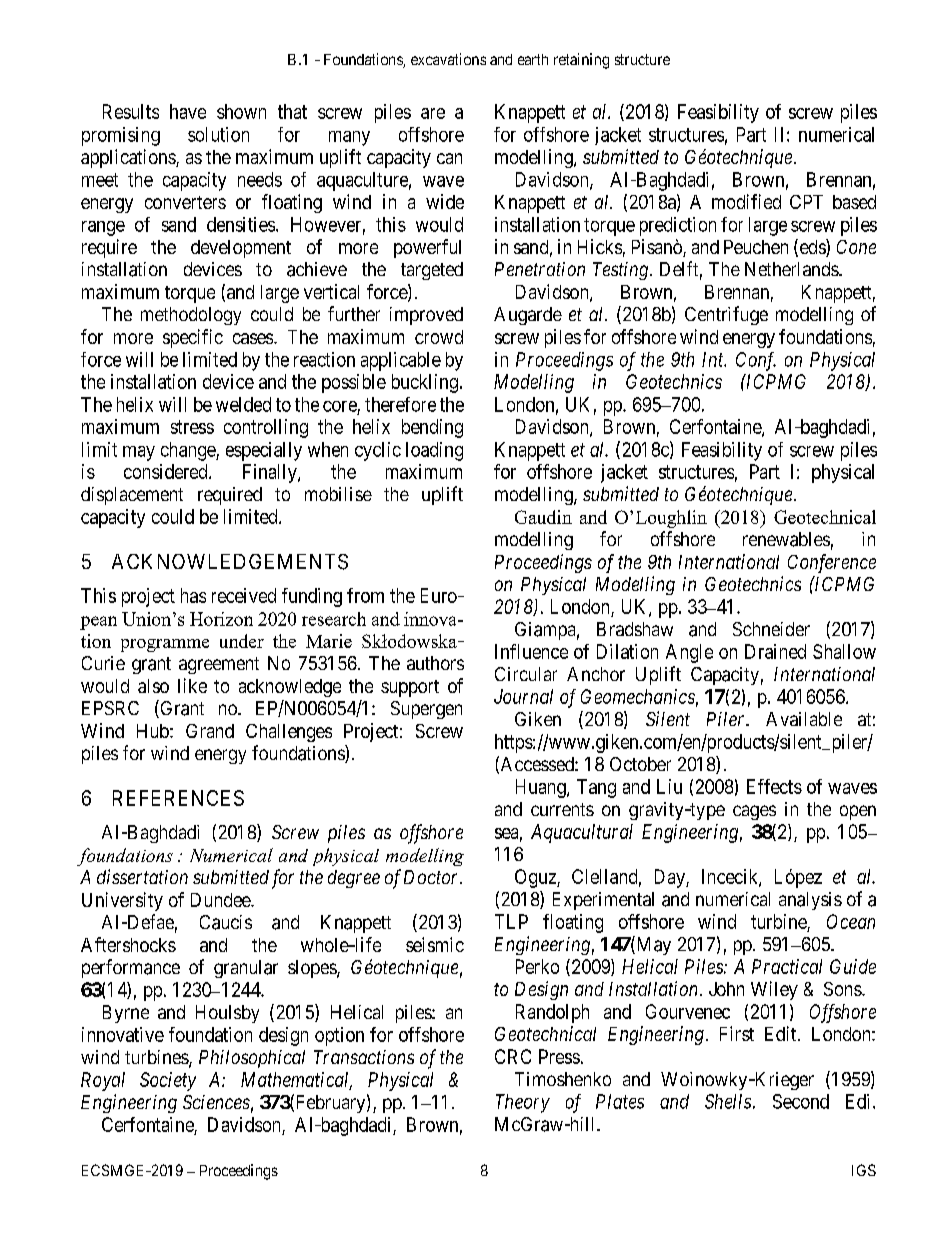  What do you see at coordinates (531, 651) in the screenshot?
I see `Influence` at bounding box center [531, 651].
